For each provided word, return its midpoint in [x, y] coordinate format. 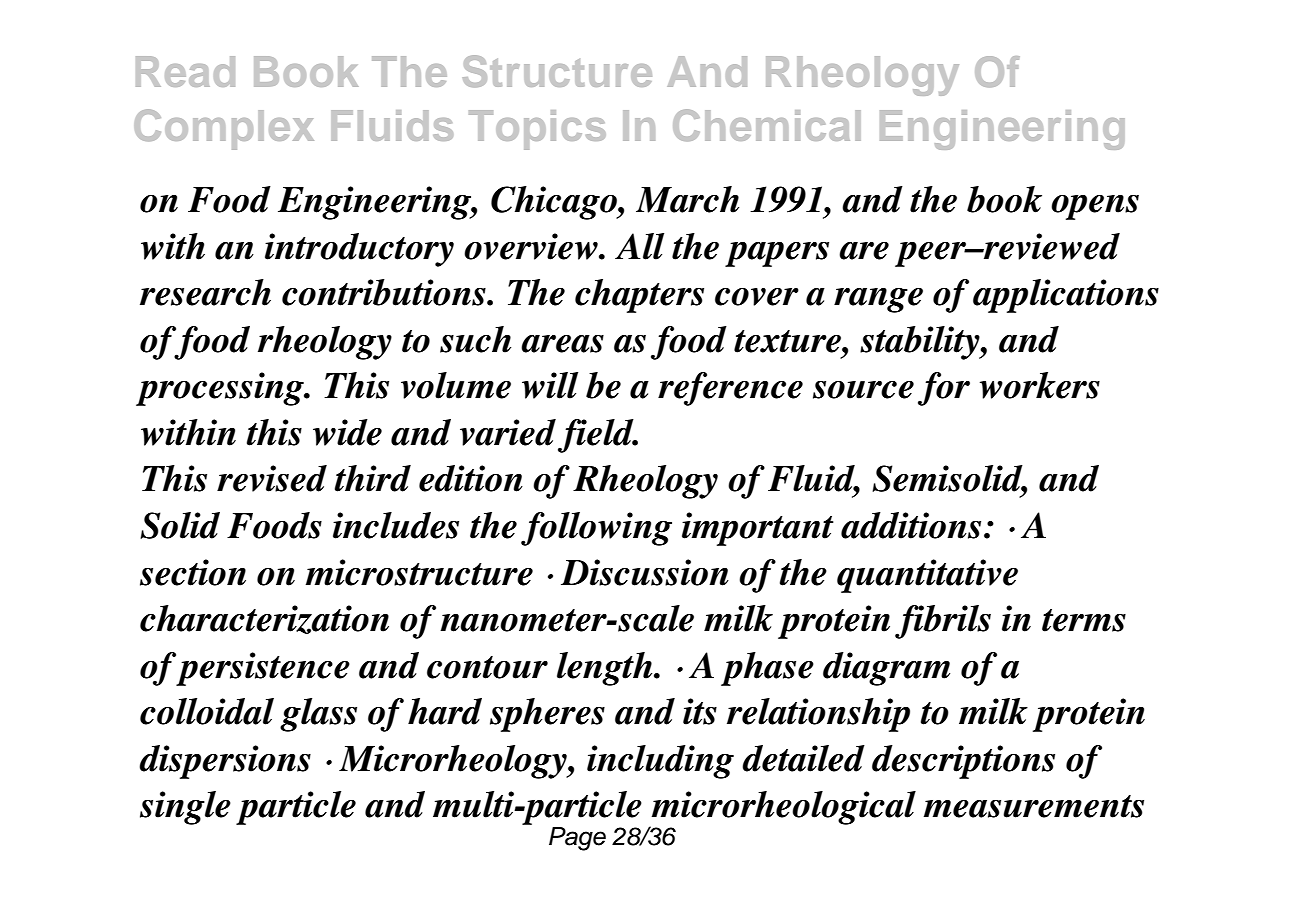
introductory [359, 250]
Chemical [767, 125]
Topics [537, 130]
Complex [224, 129]
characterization [264, 619]
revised [272, 478]
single [185, 808]
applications [1066, 296]
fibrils [943, 622]
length [606, 669]
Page [577, 839]
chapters [639, 296]
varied [508, 432]
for [944, 389]
